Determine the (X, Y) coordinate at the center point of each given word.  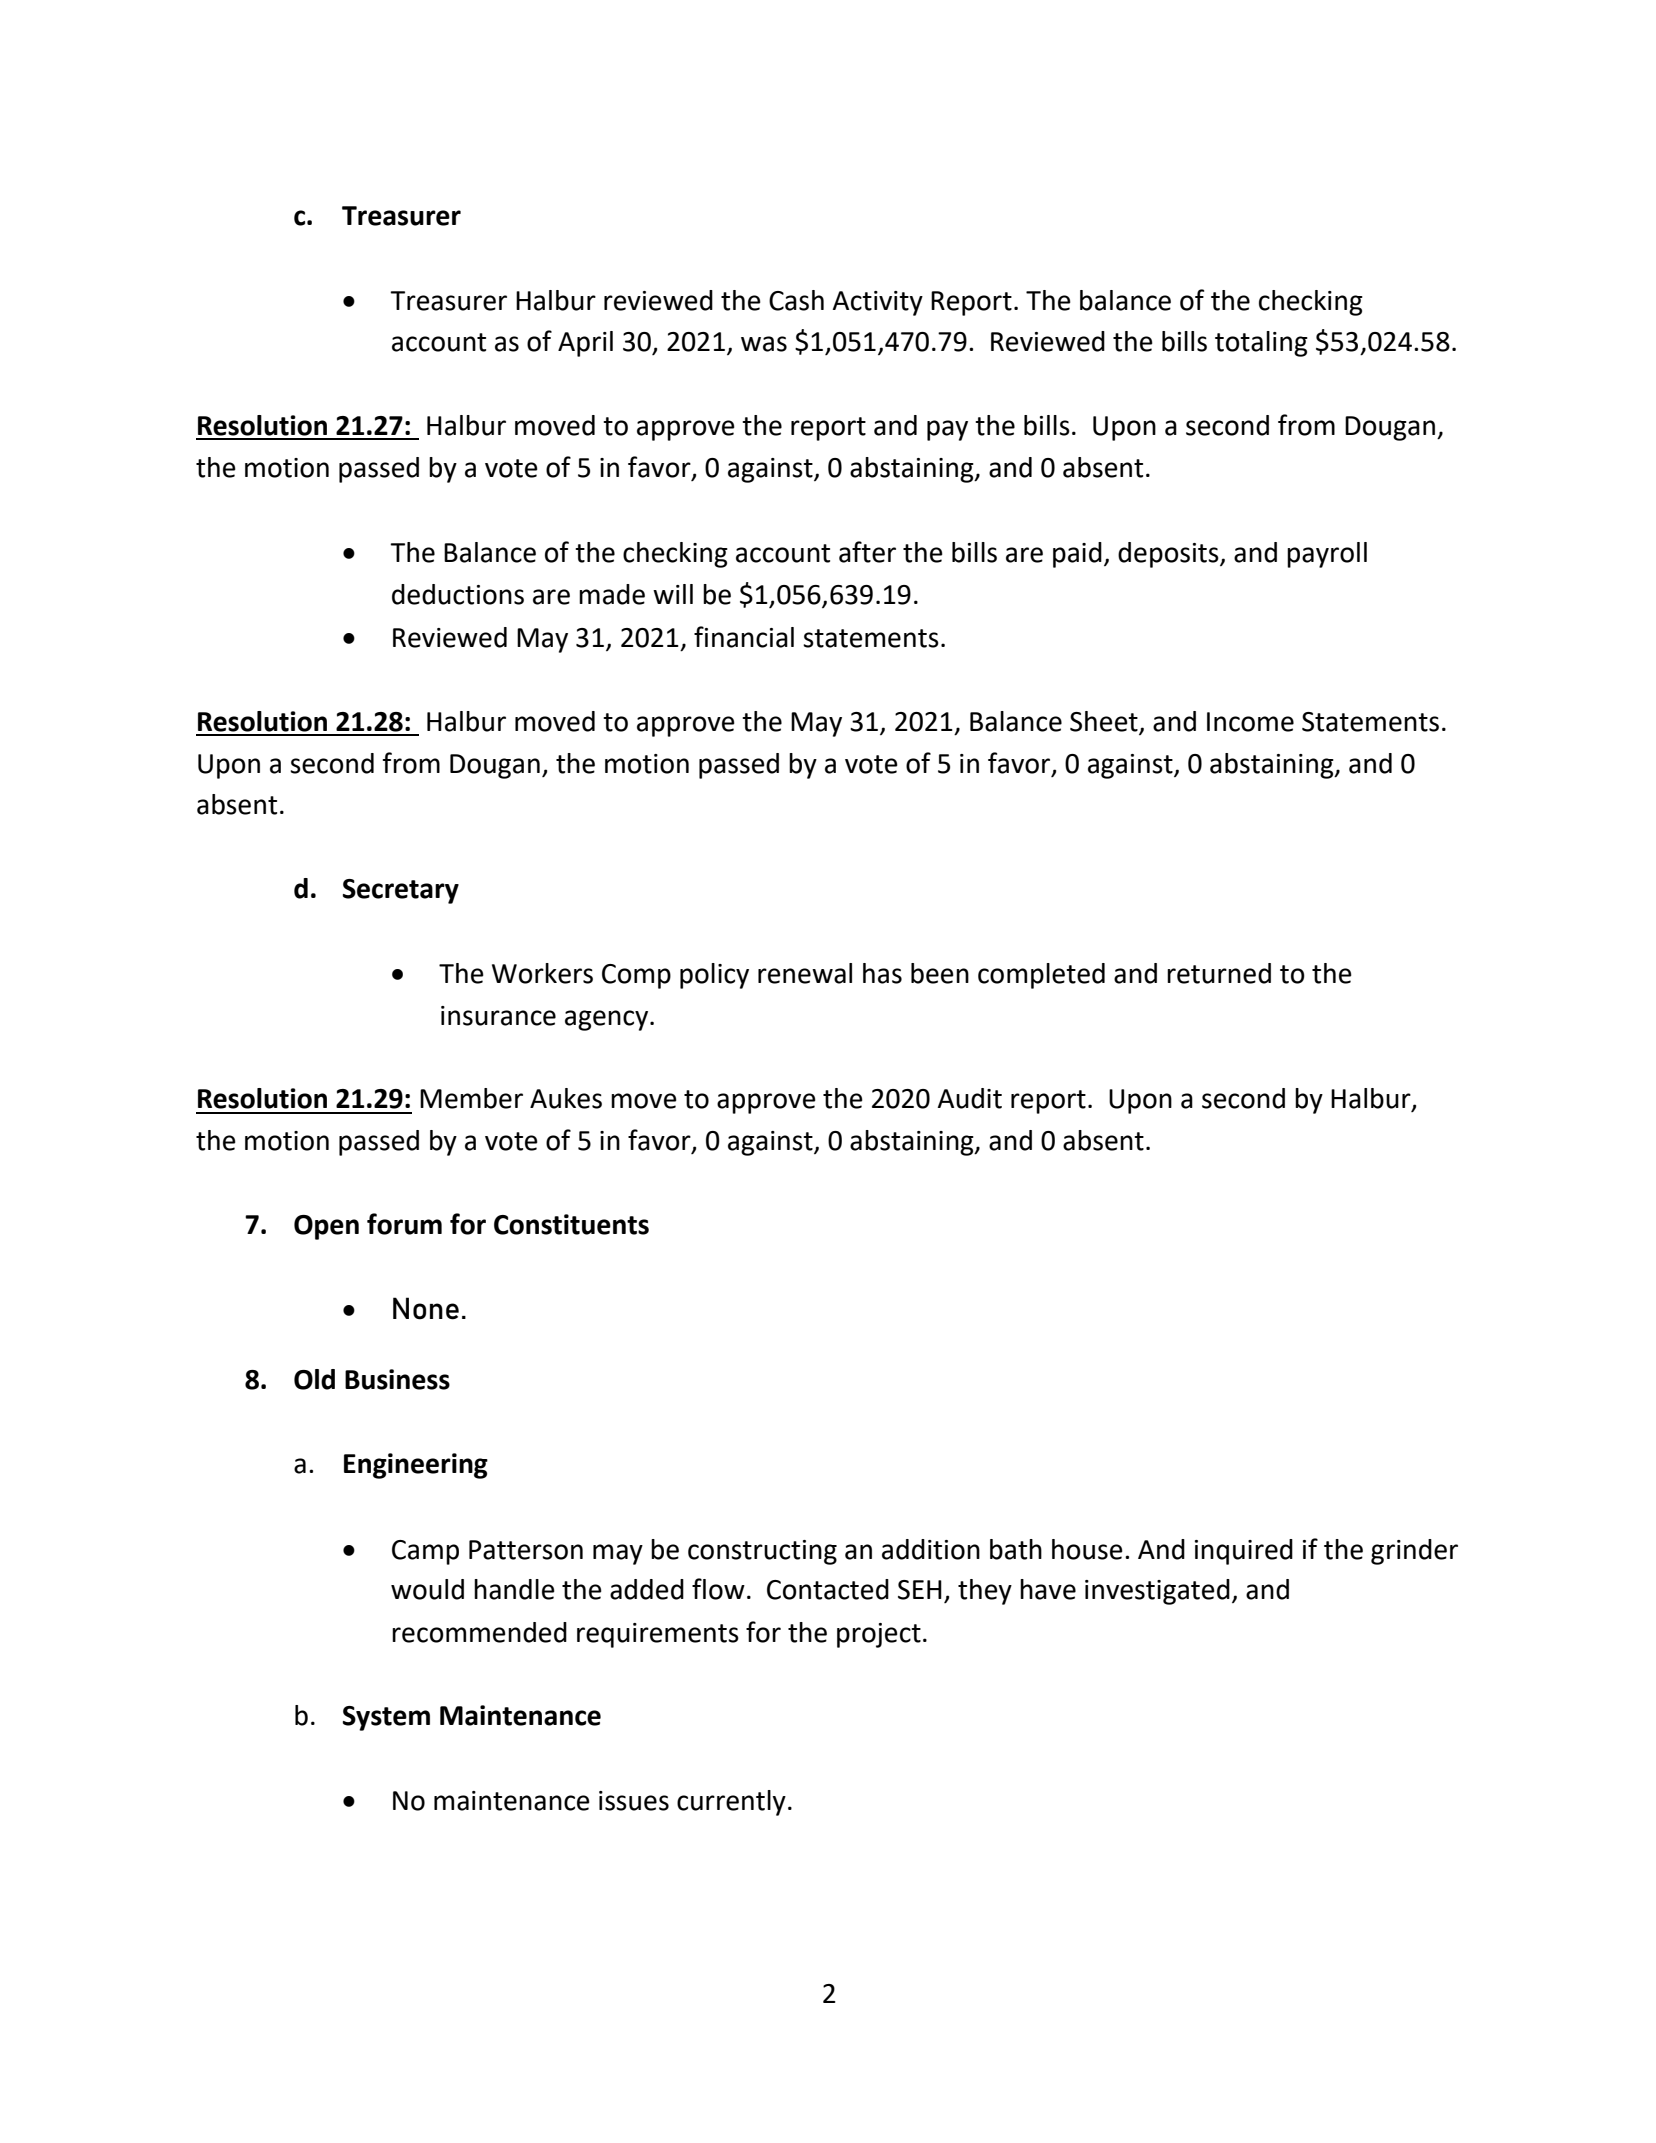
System (386, 1718)
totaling (1261, 344)
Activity (877, 303)
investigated (1157, 1592)
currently (731, 1803)
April (585, 344)
